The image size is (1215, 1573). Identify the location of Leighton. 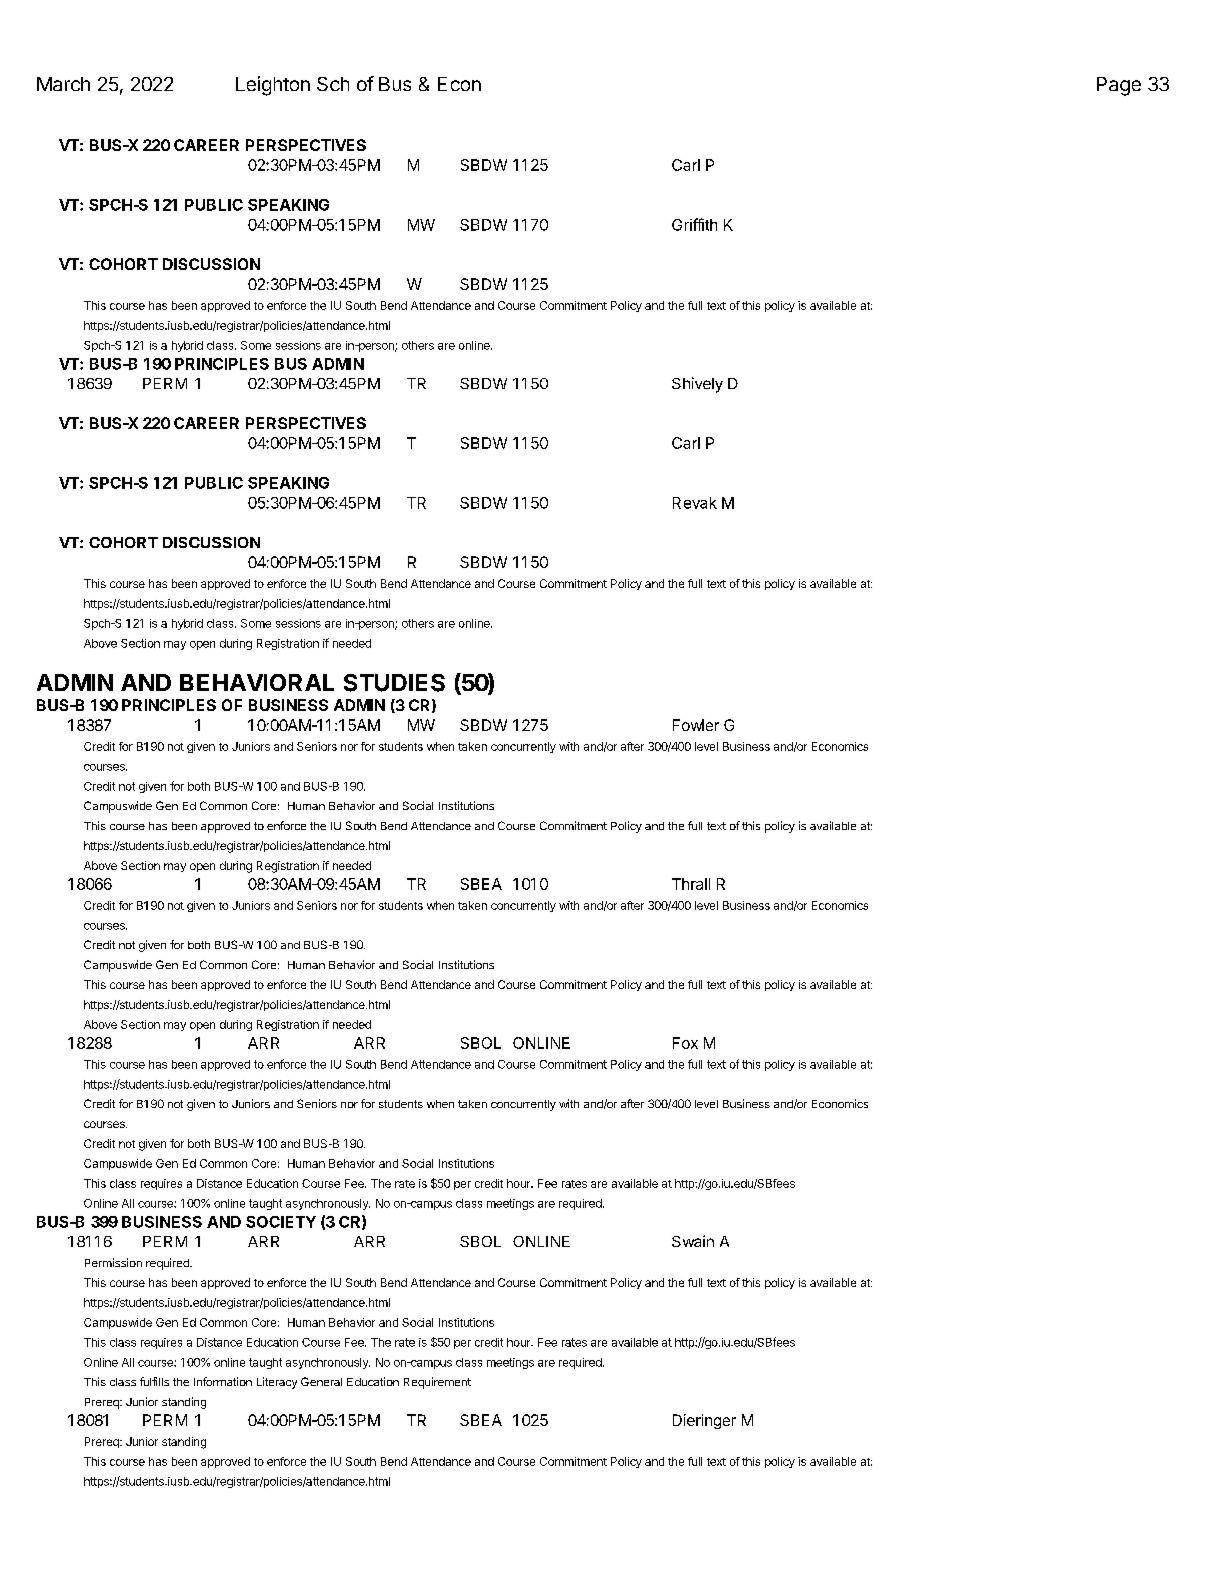
(273, 86).
